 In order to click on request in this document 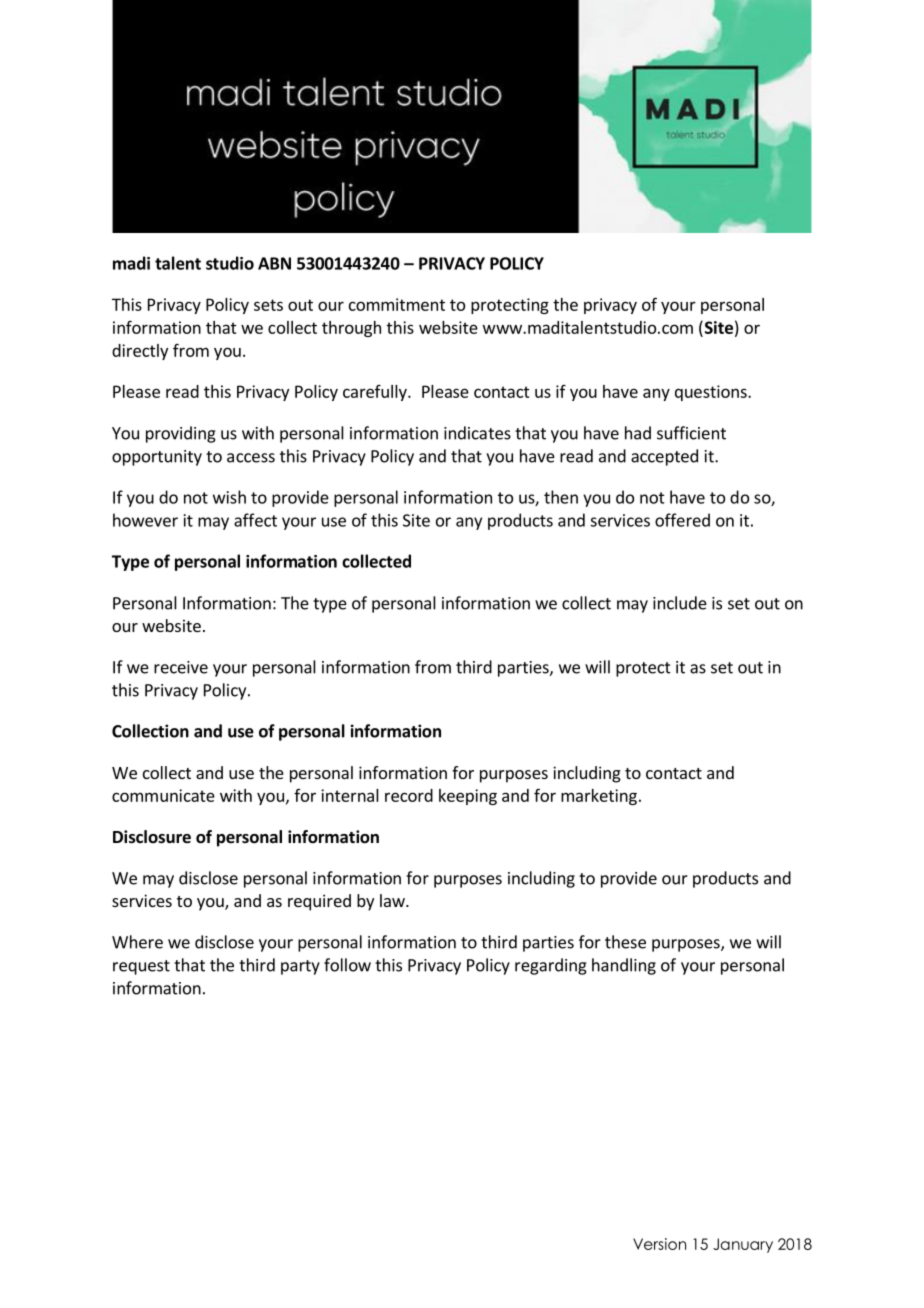, I will do `click(141, 967)`.
